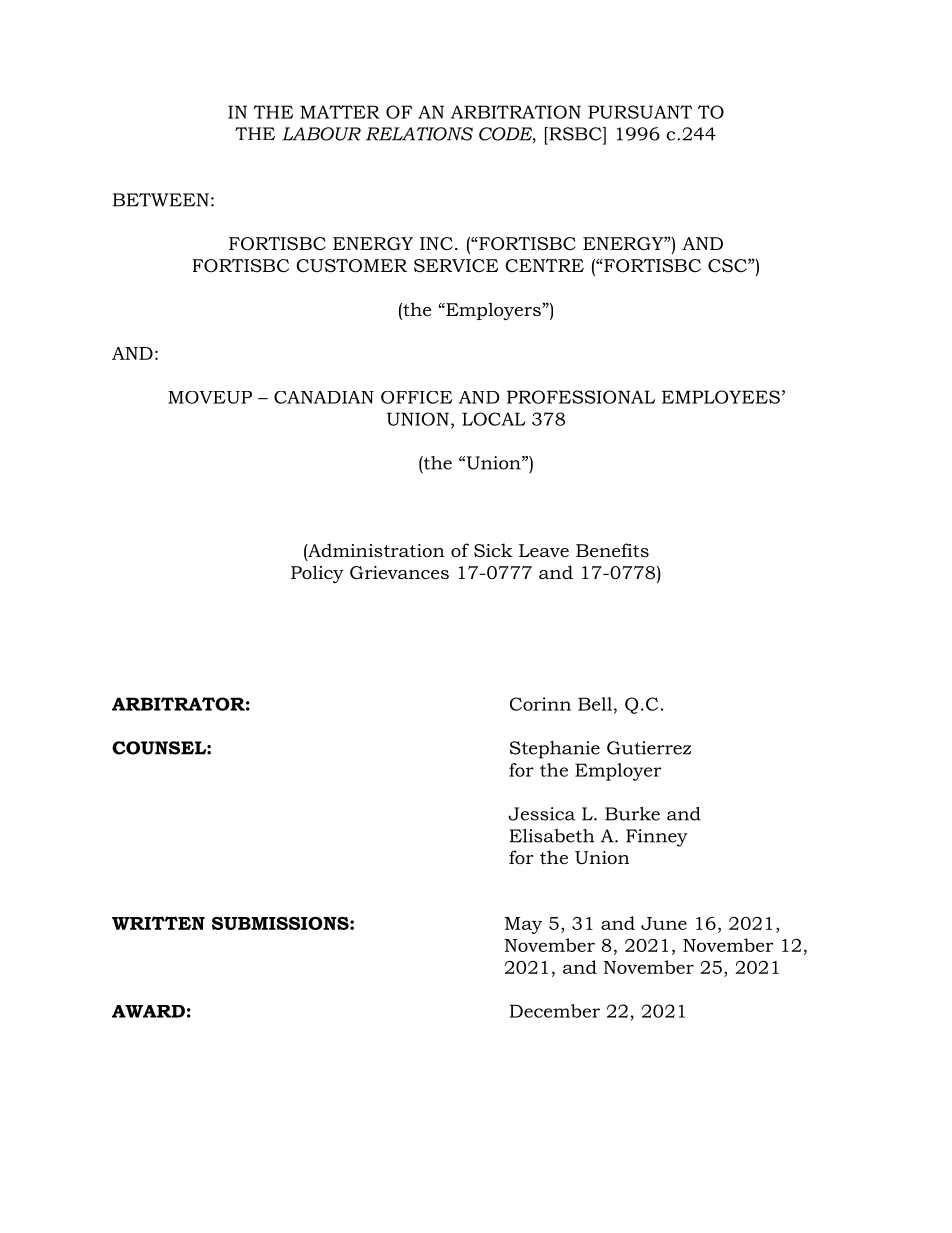  What do you see at coordinates (161, 200) in the image?
I see `BETWEEN` at bounding box center [161, 200].
